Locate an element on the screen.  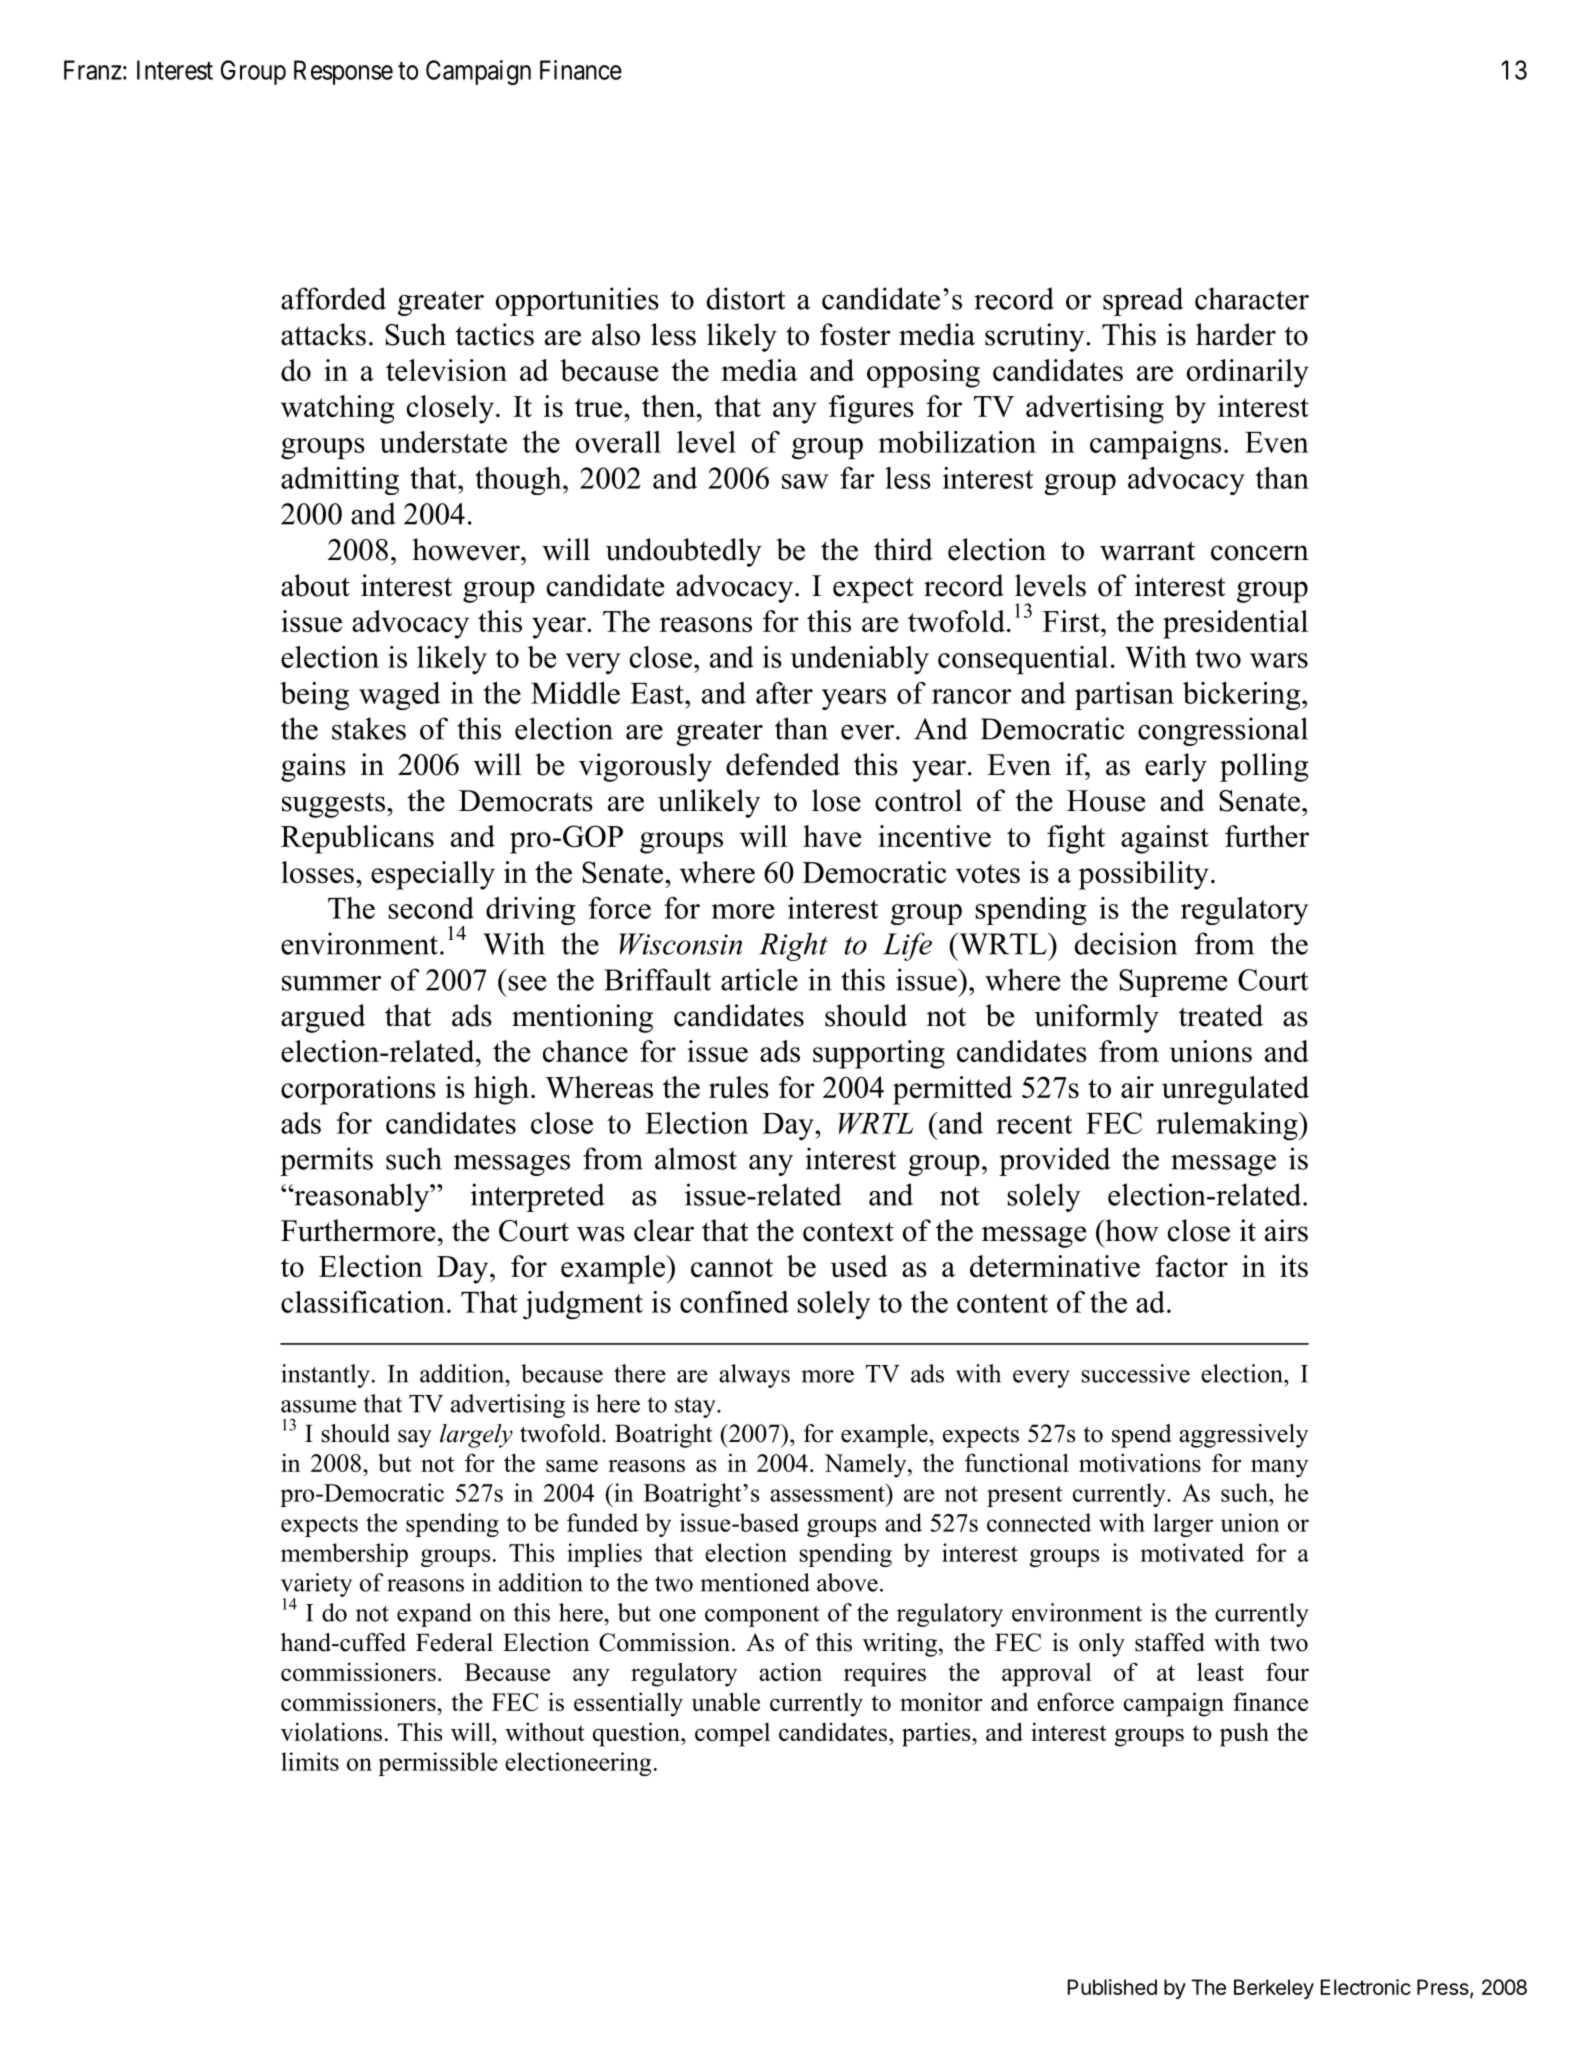
undoubtedly is located at coordinates (684, 552).
